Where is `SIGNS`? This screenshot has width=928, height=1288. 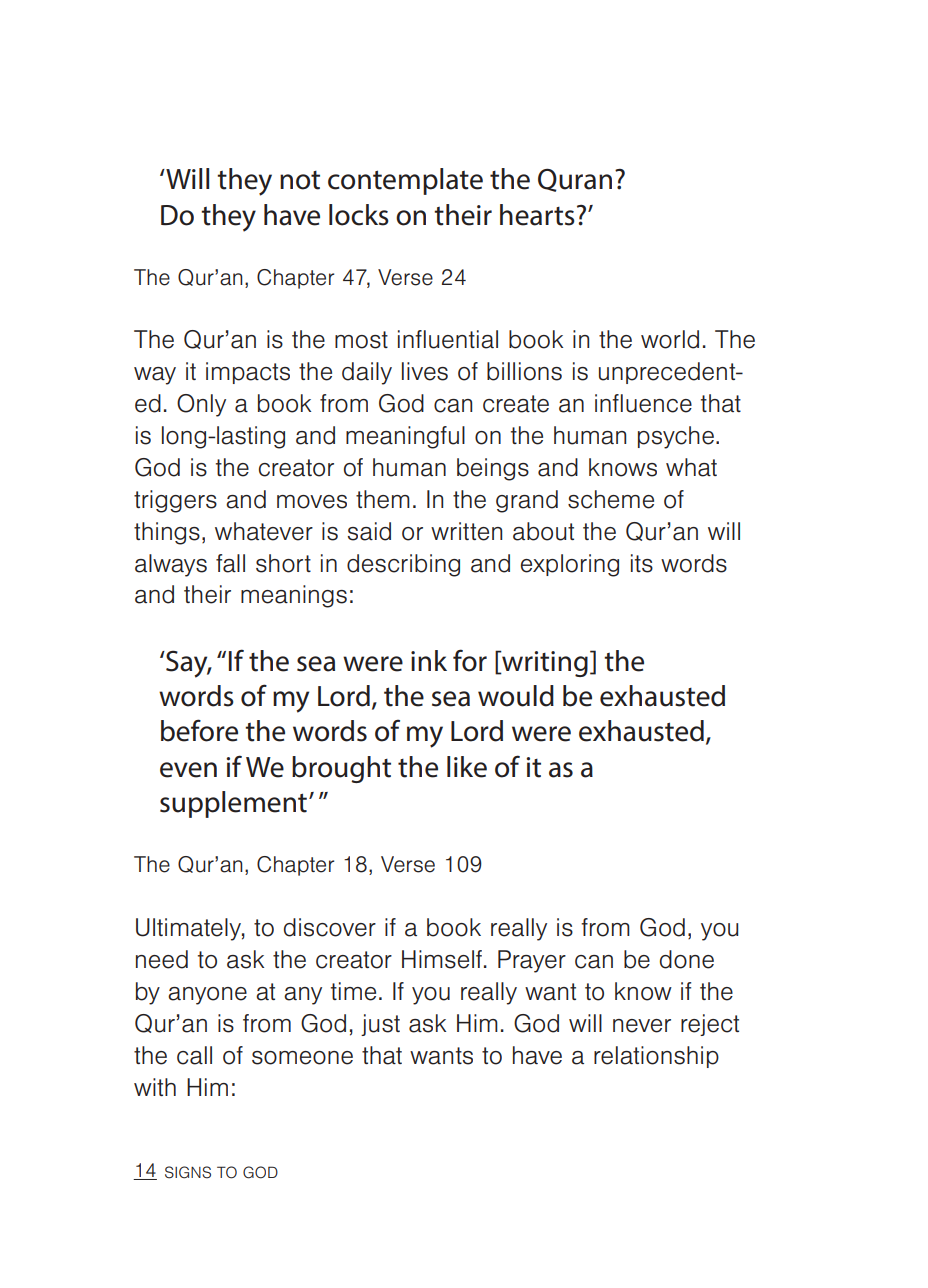 SIGNS is located at coordinates (188, 1172).
